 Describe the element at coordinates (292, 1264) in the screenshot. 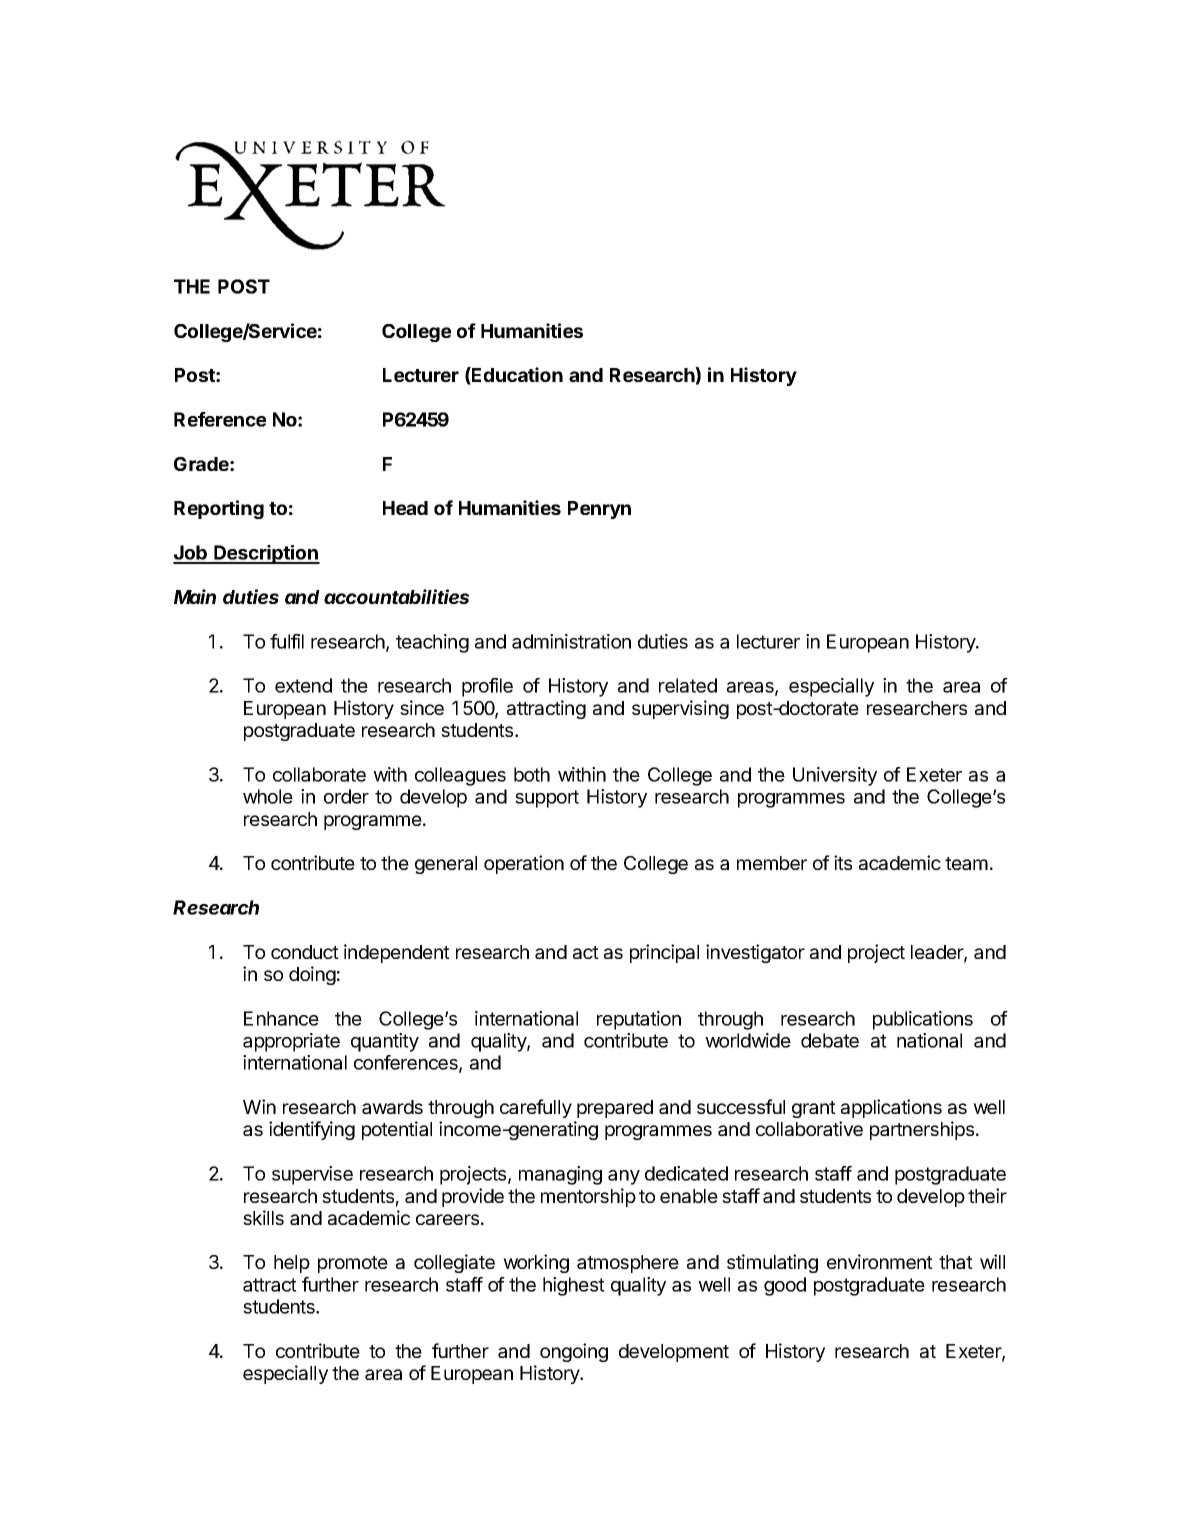

I see `help` at that location.
